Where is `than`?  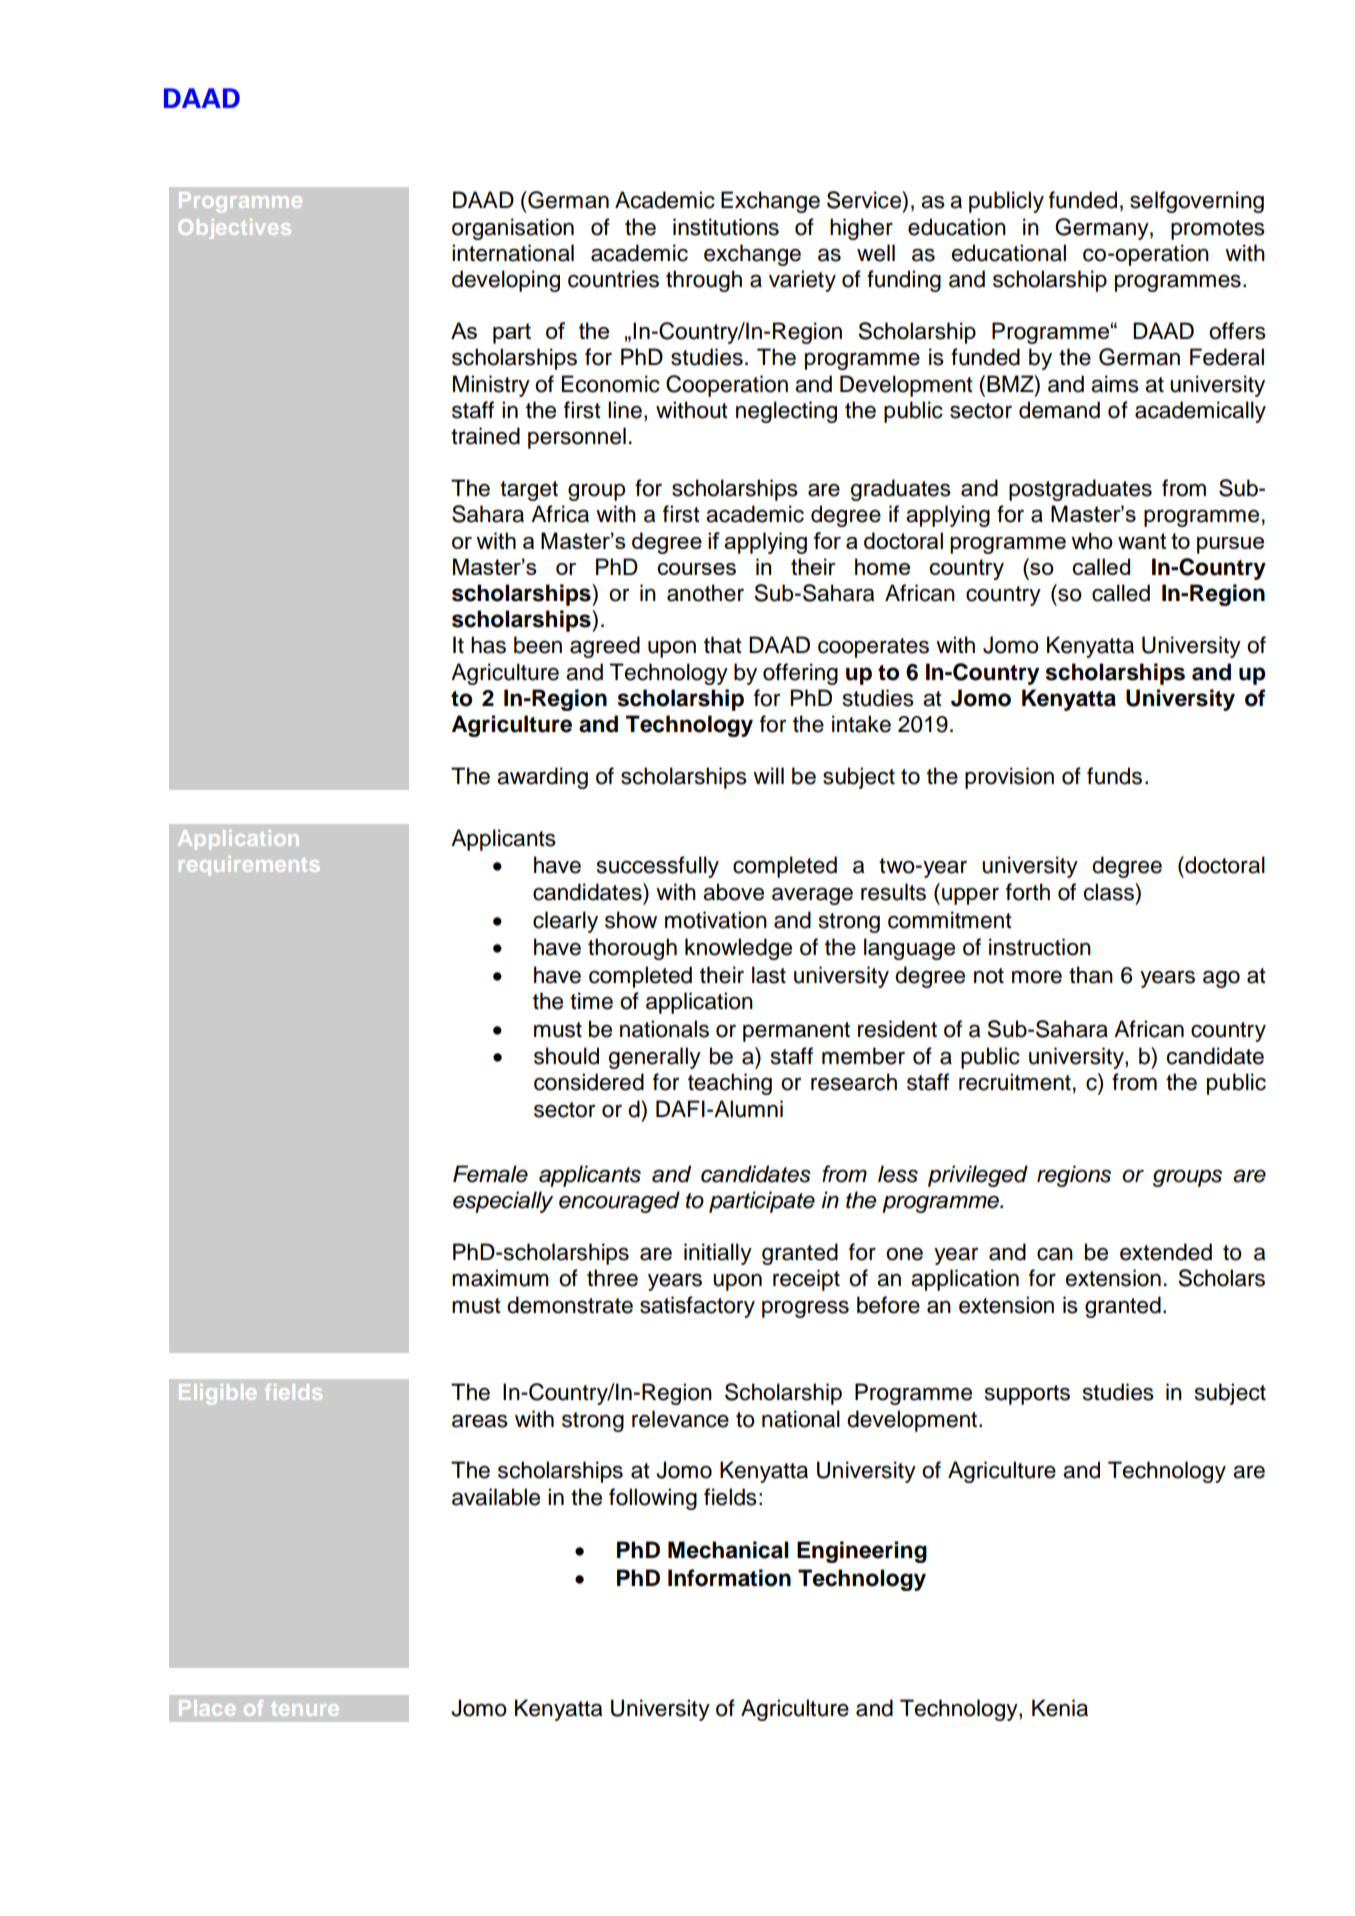 than is located at coordinates (1091, 975).
